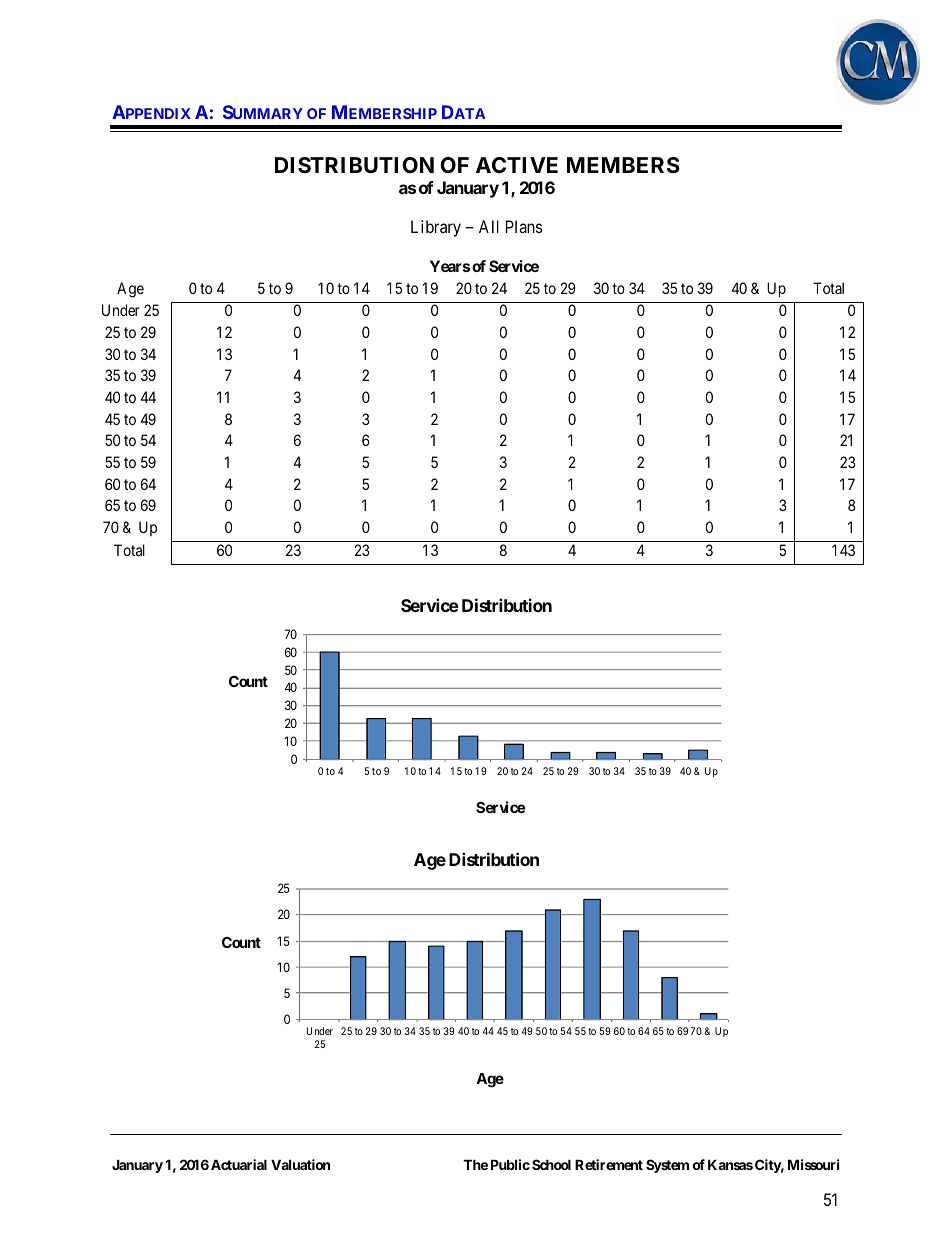 The width and height of the screenshot is (952, 1233). I want to click on School, so click(551, 1164).
